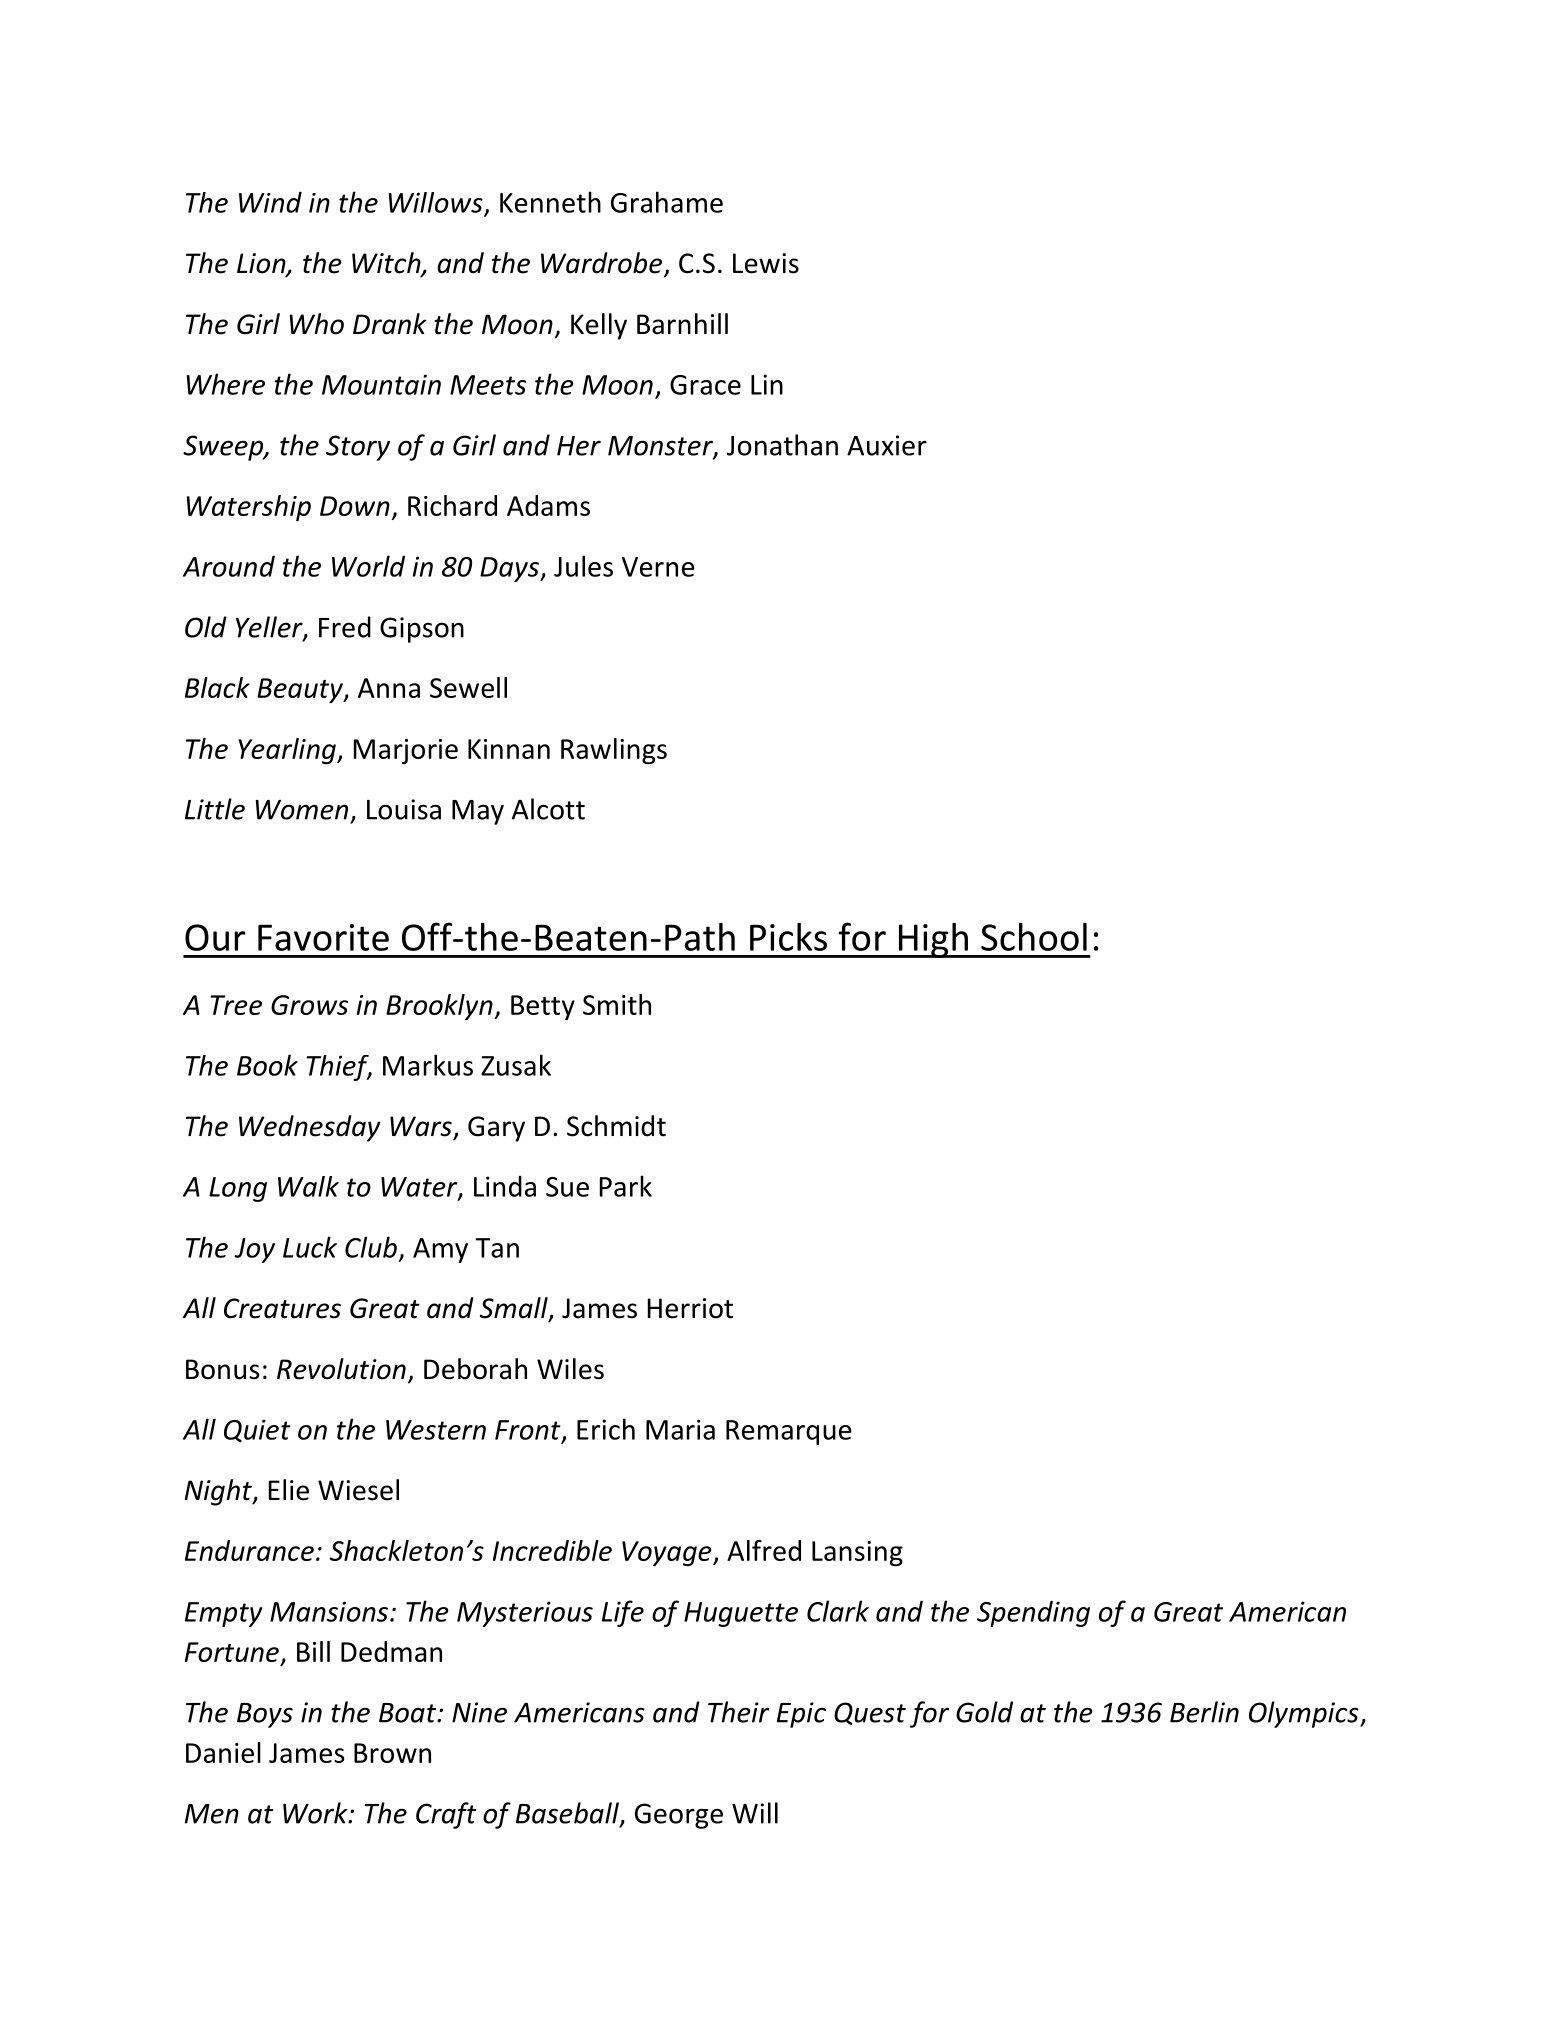  What do you see at coordinates (626, 1186) in the screenshot?
I see `Park` at bounding box center [626, 1186].
